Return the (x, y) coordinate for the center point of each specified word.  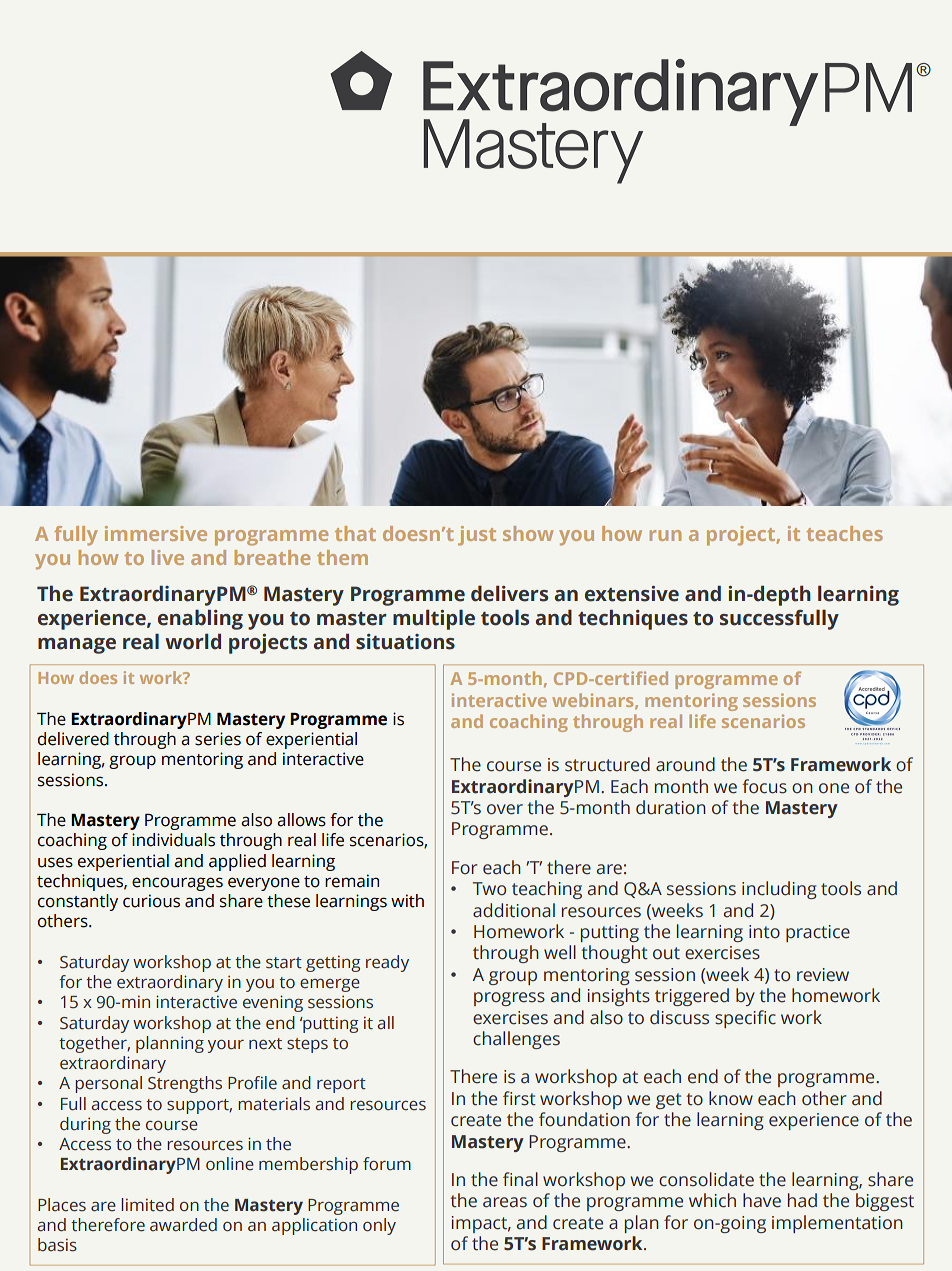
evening (273, 1003)
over (505, 809)
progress (509, 999)
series (218, 739)
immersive (156, 533)
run (665, 535)
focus (764, 786)
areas (505, 1202)
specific (745, 1019)
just (477, 536)
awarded (183, 1225)
